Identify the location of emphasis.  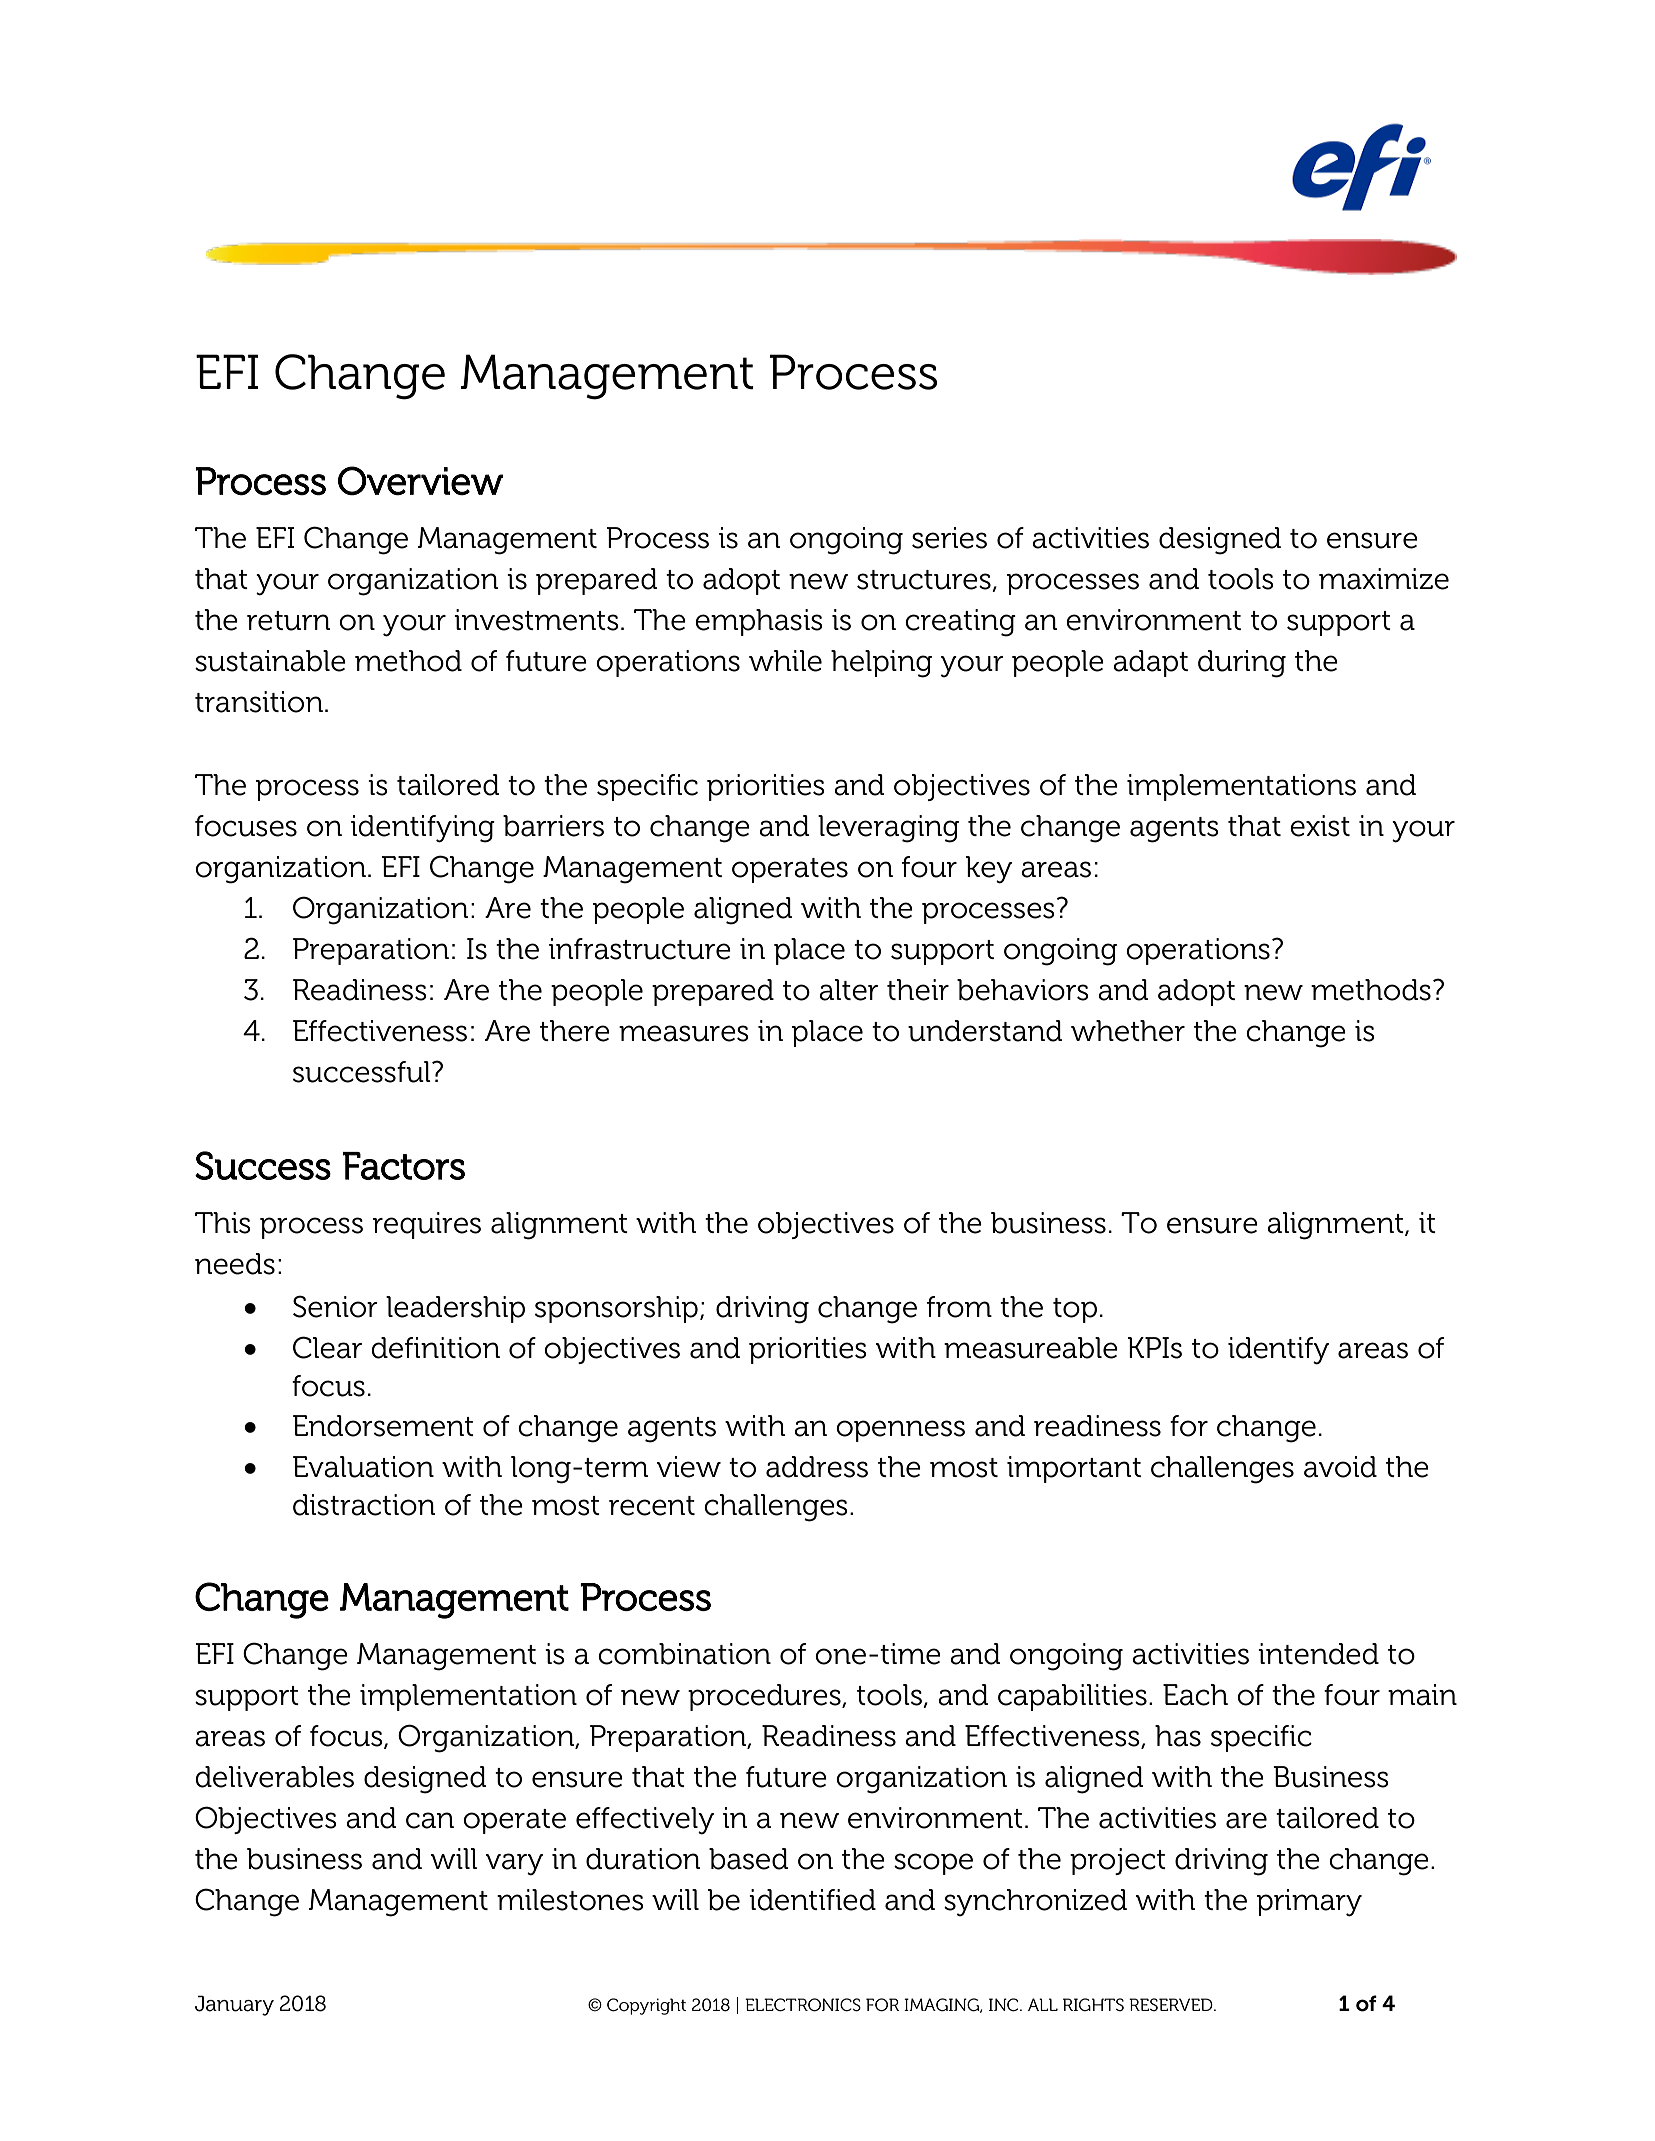
(759, 622).
